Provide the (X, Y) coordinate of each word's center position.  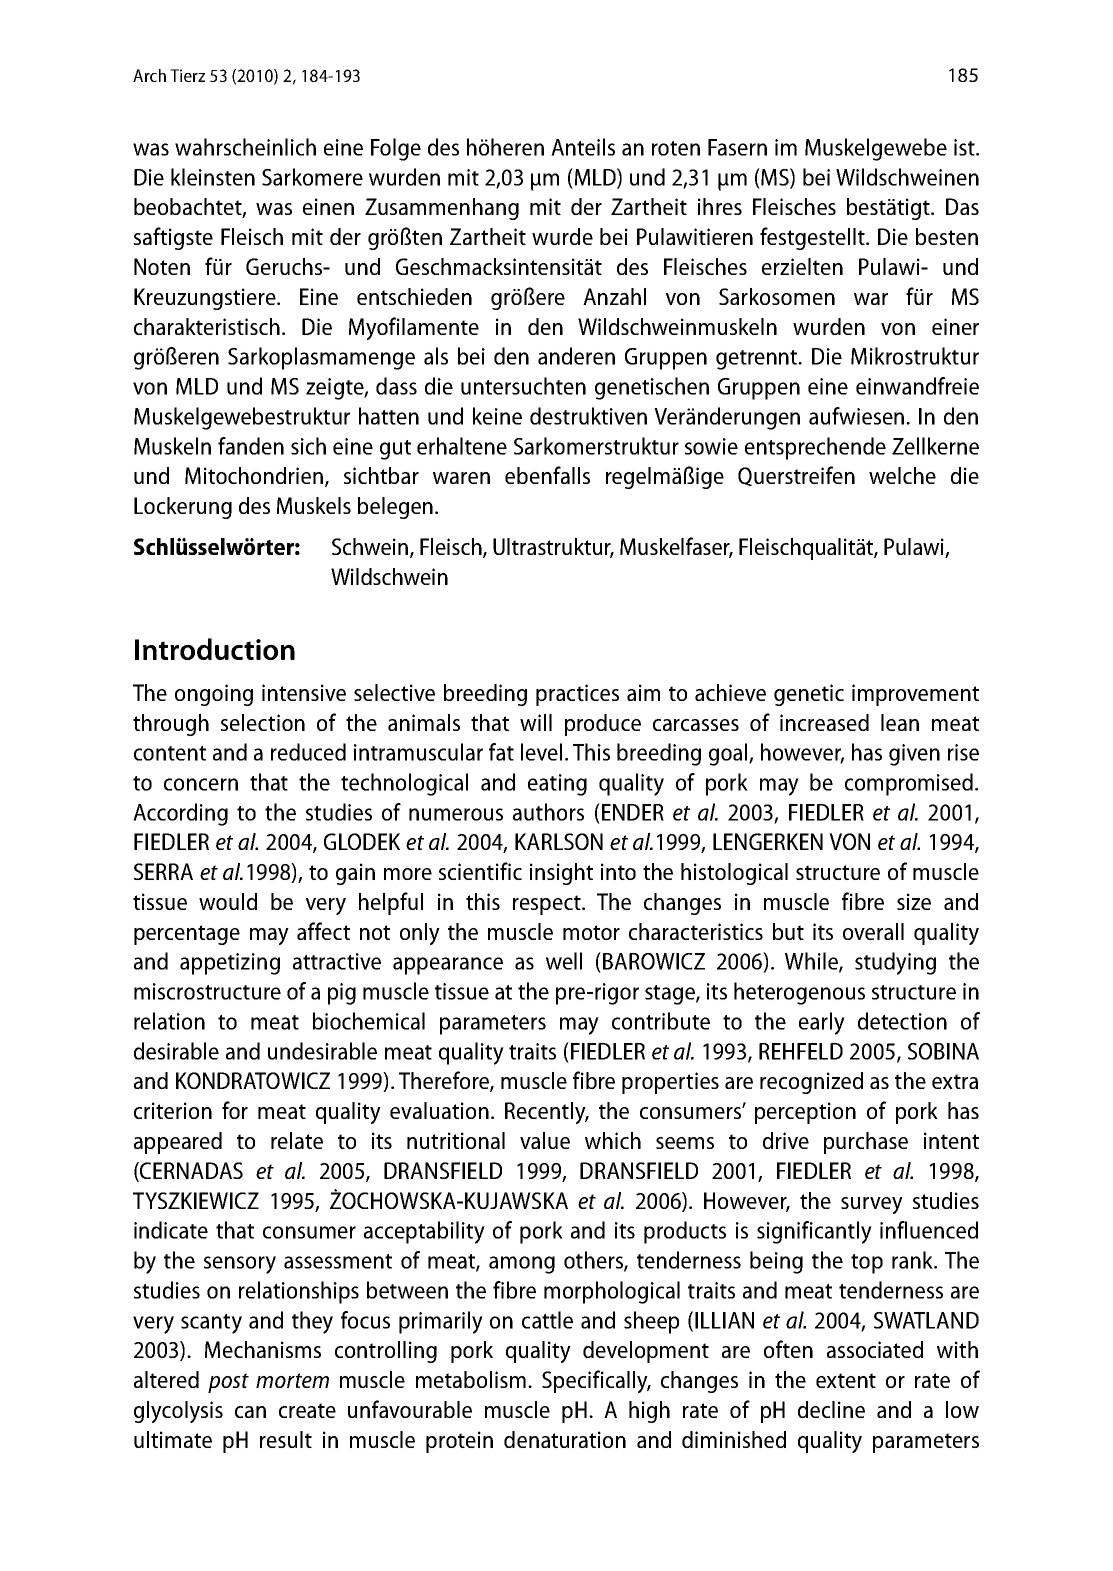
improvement (915, 695)
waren (461, 478)
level (541, 752)
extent (846, 1380)
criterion (173, 1110)
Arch (149, 75)
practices (577, 695)
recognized (811, 1083)
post (228, 1383)
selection (263, 722)
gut (395, 450)
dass (396, 386)
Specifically (596, 1381)
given (914, 755)
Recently (546, 1113)
